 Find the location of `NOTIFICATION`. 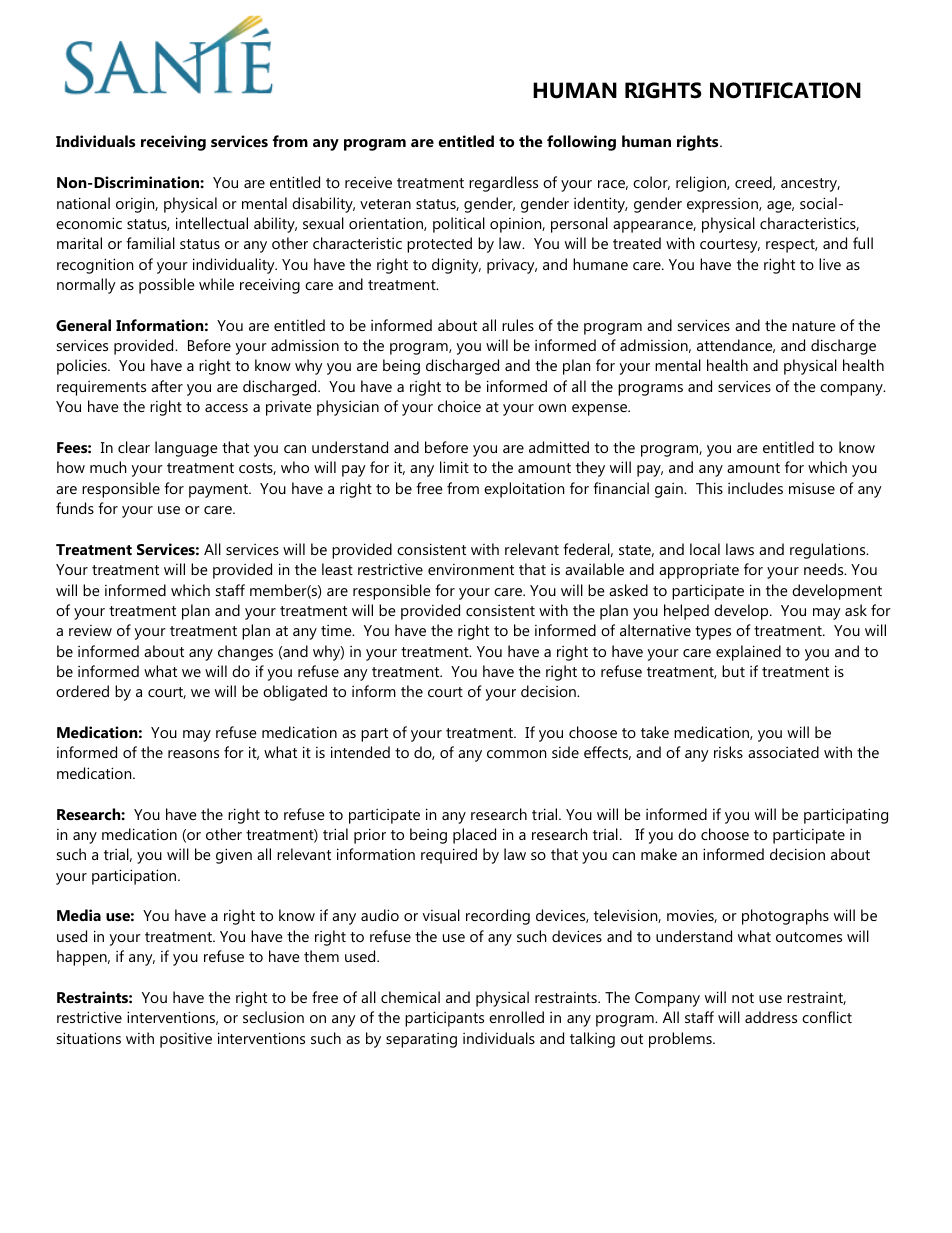

NOTIFICATION is located at coordinates (785, 90).
